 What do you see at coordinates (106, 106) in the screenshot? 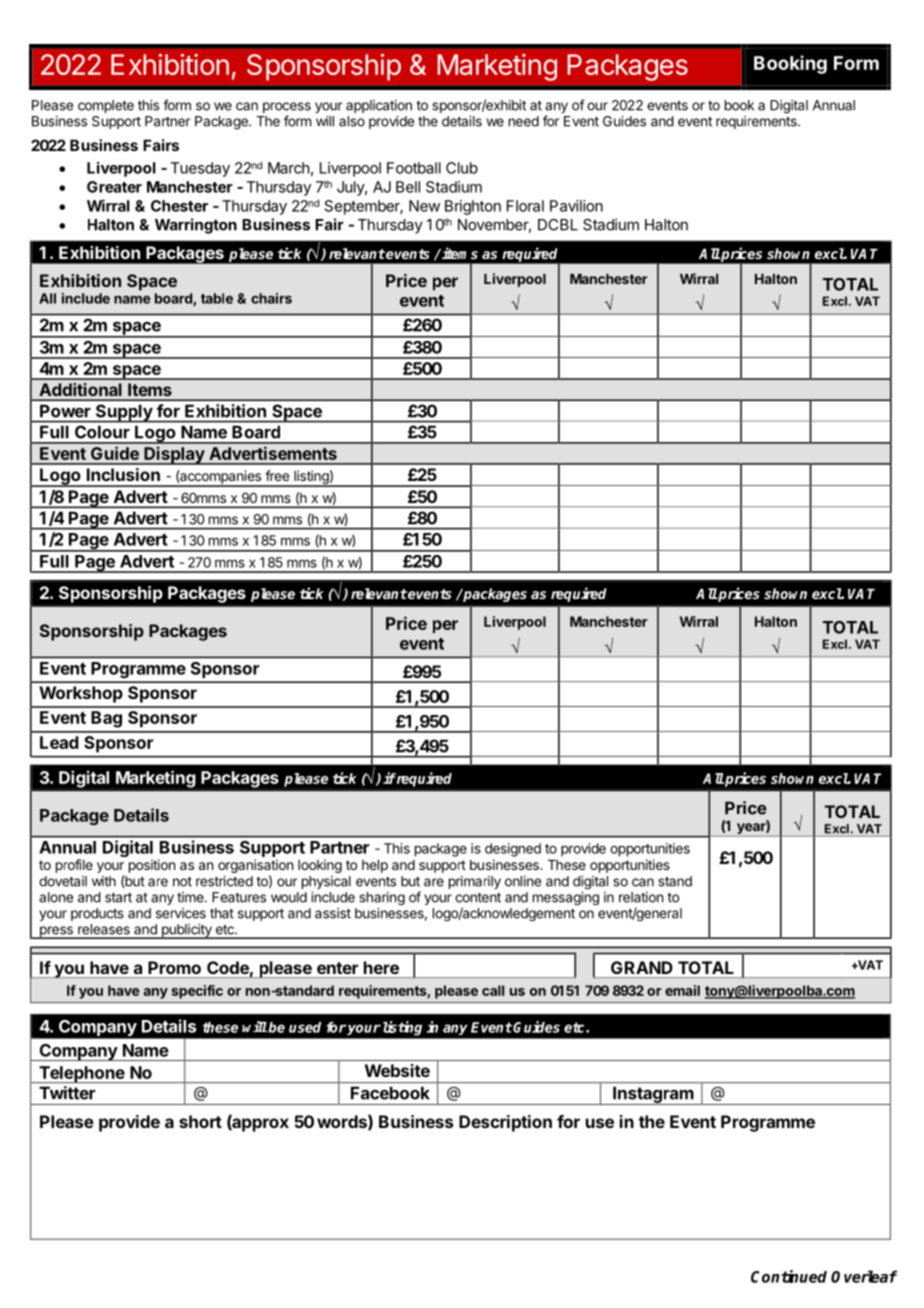
I see `complete` at bounding box center [106, 106].
